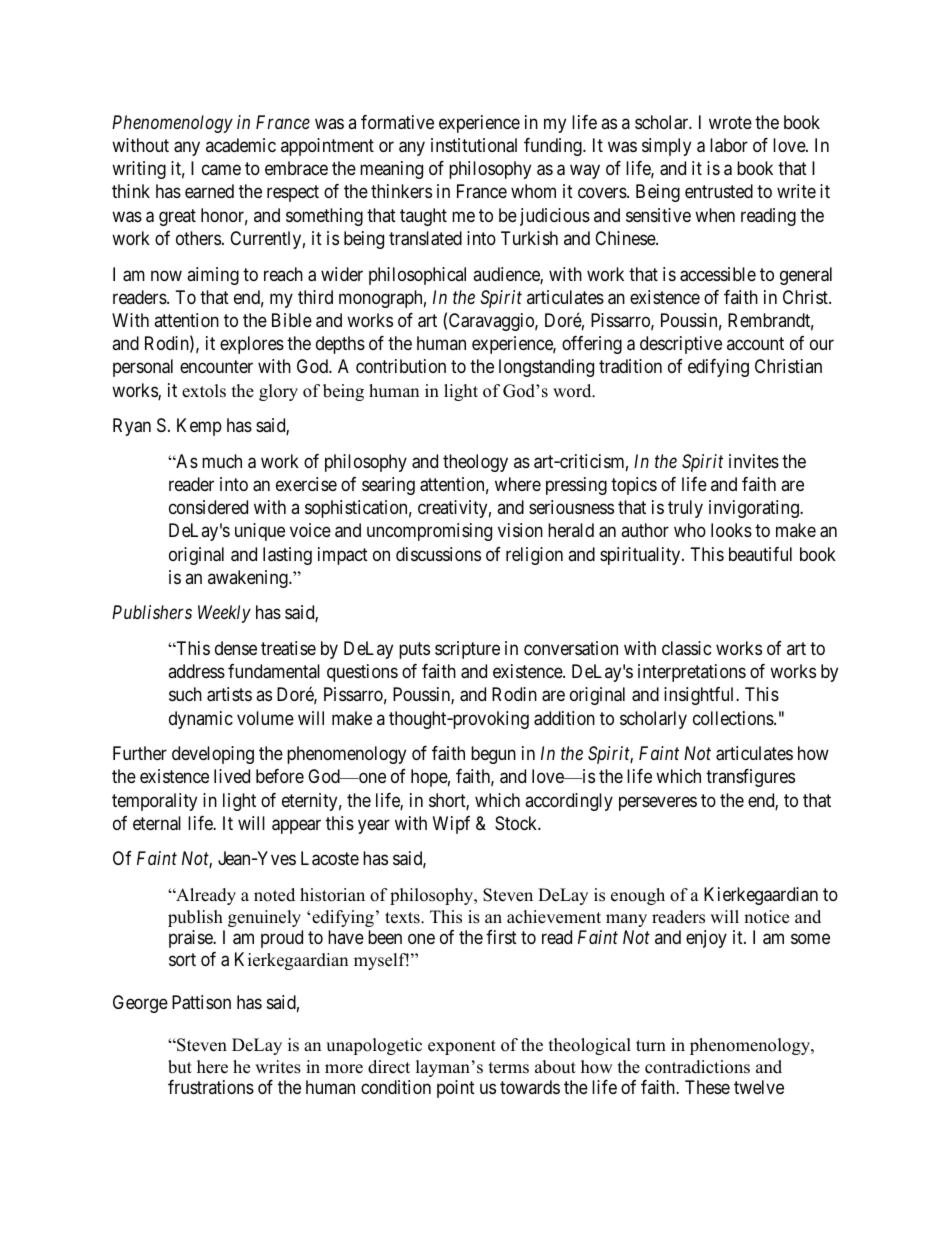  I want to click on exponent, so click(462, 1047).
